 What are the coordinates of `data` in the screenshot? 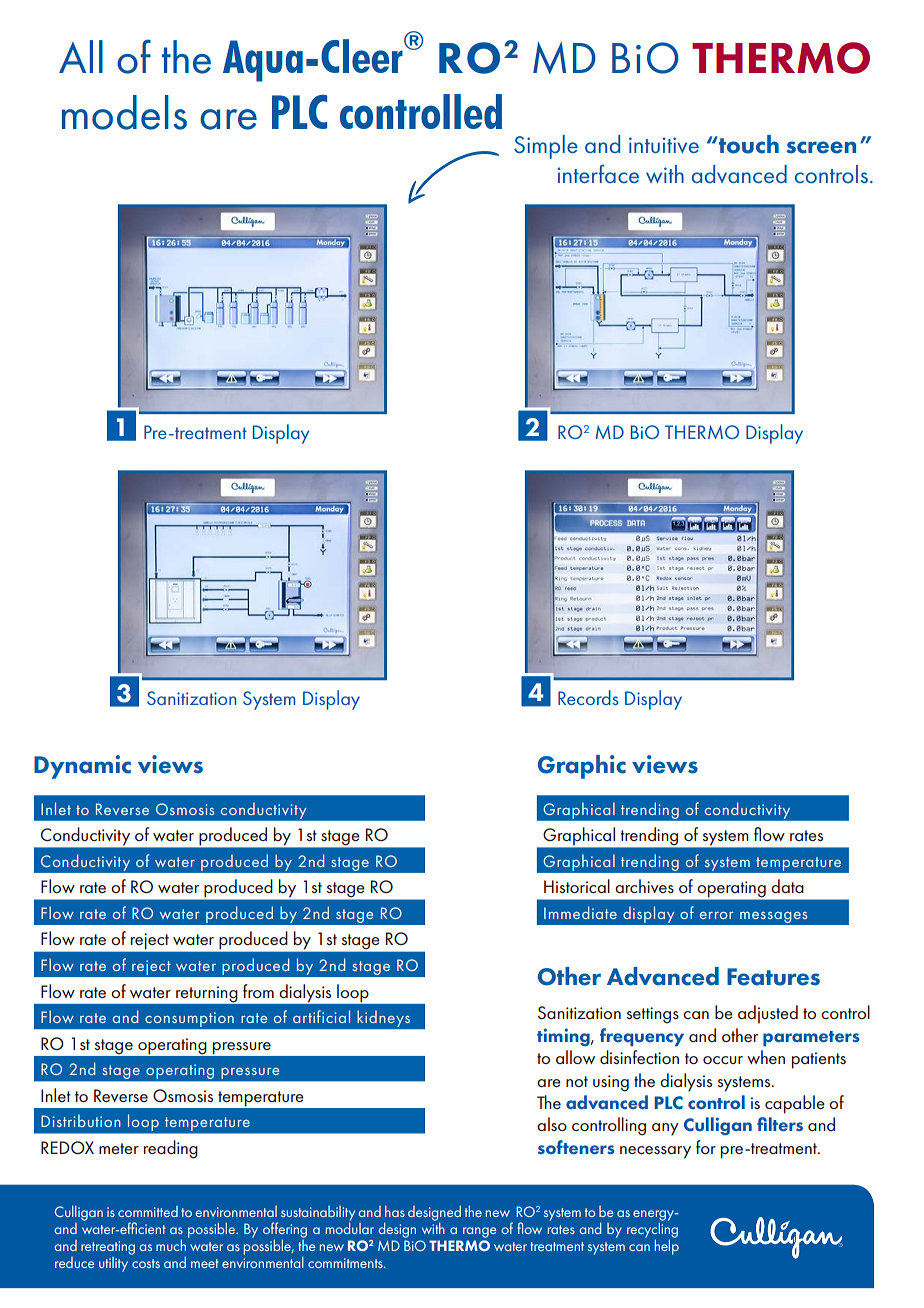 It's located at (787, 886).
